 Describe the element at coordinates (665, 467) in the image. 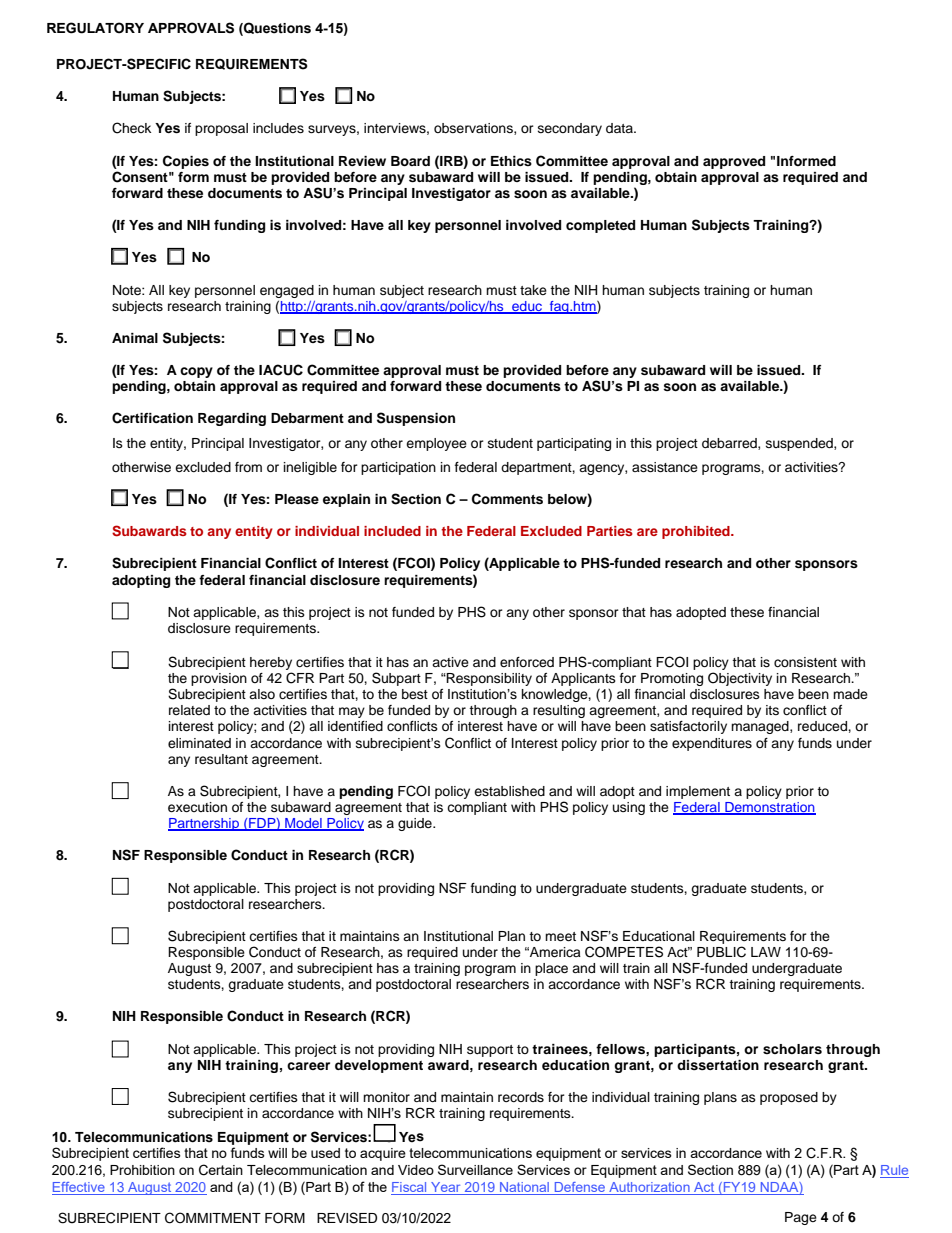

I see `assistance` at that location.
